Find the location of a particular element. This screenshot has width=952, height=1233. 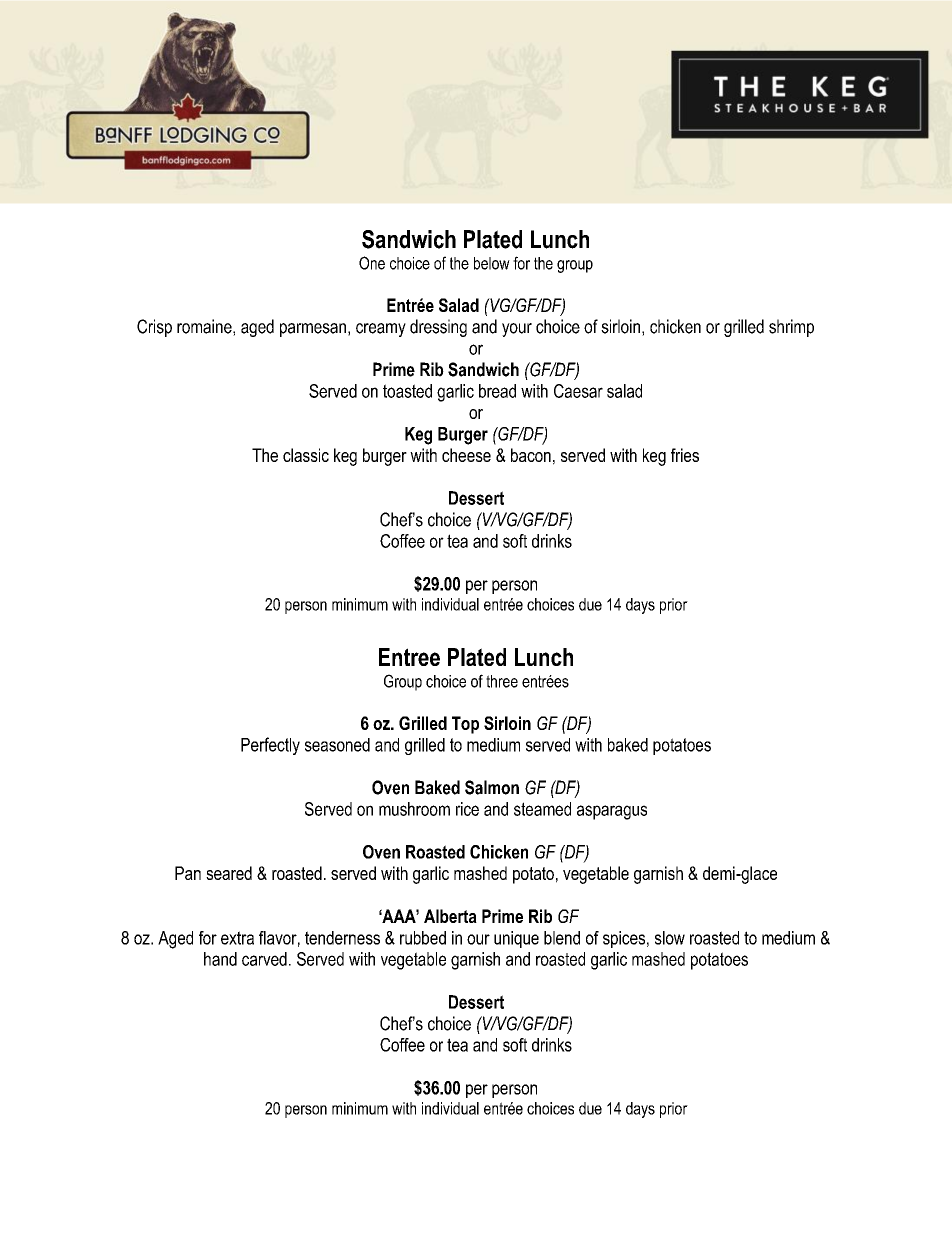

dressing is located at coordinates (438, 328).
